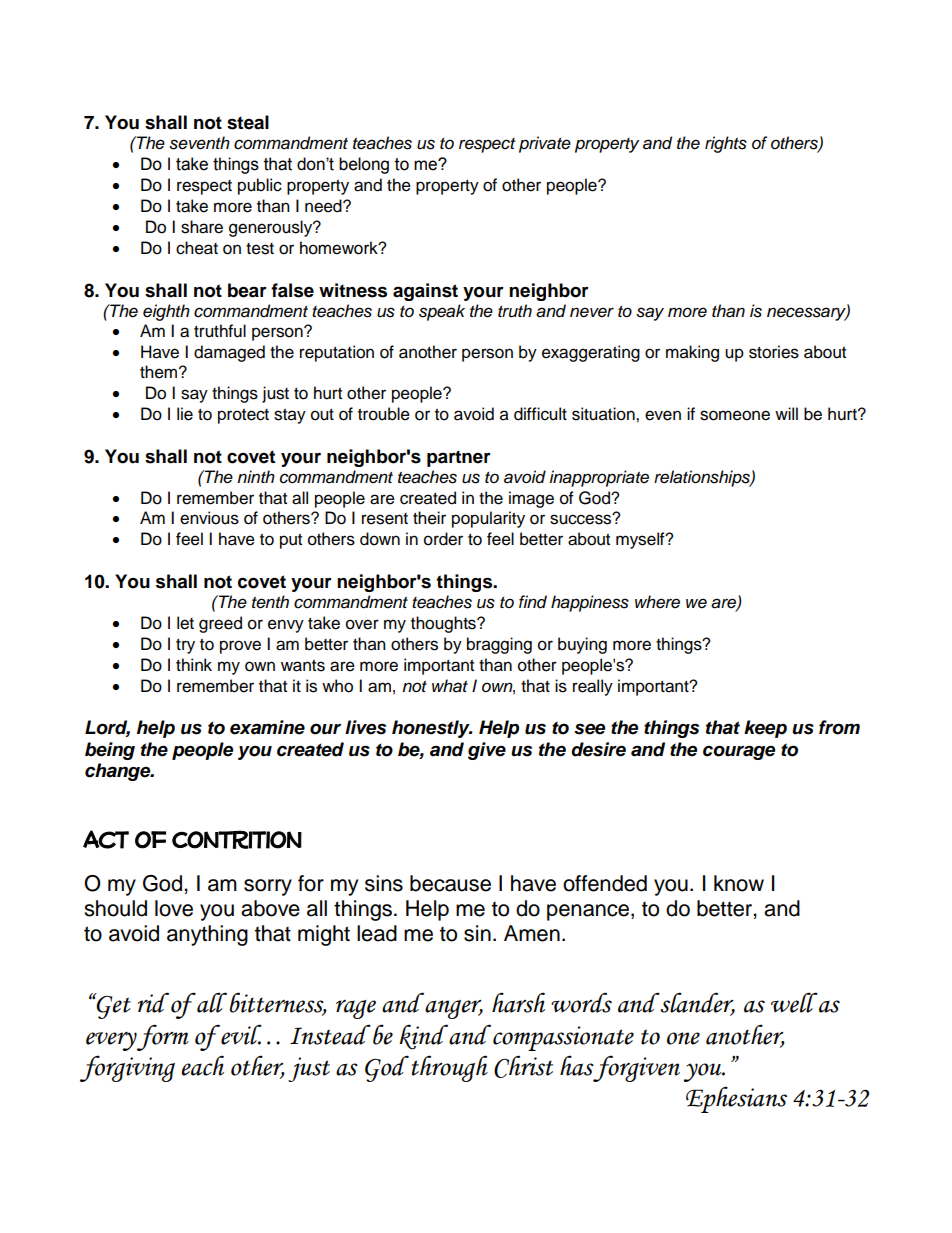 The image size is (952, 1233). I want to click on keep, so click(765, 729).
